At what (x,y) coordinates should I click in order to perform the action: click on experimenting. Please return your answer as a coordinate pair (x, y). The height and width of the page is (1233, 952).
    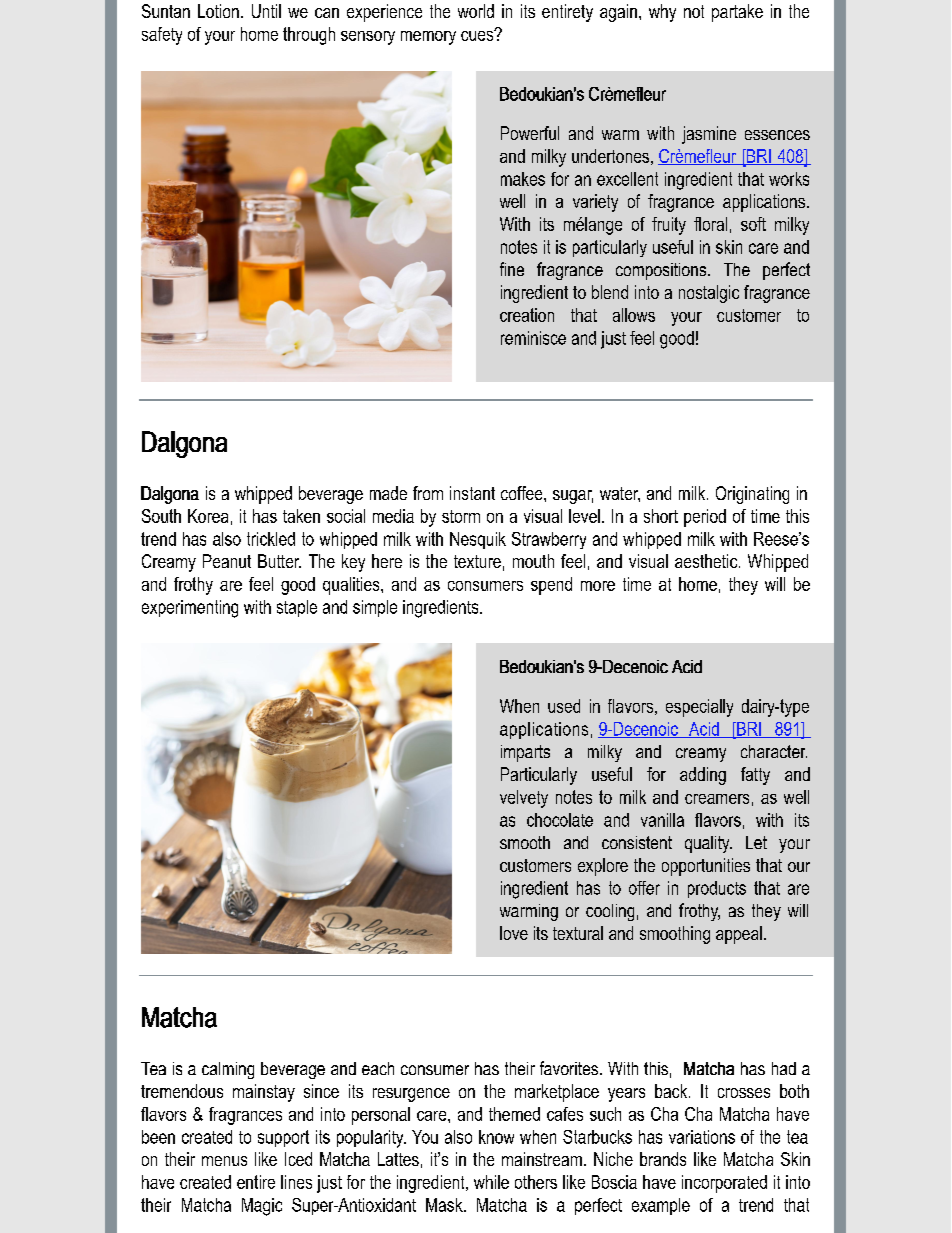
    Looking at the image, I should click on (190, 609).
